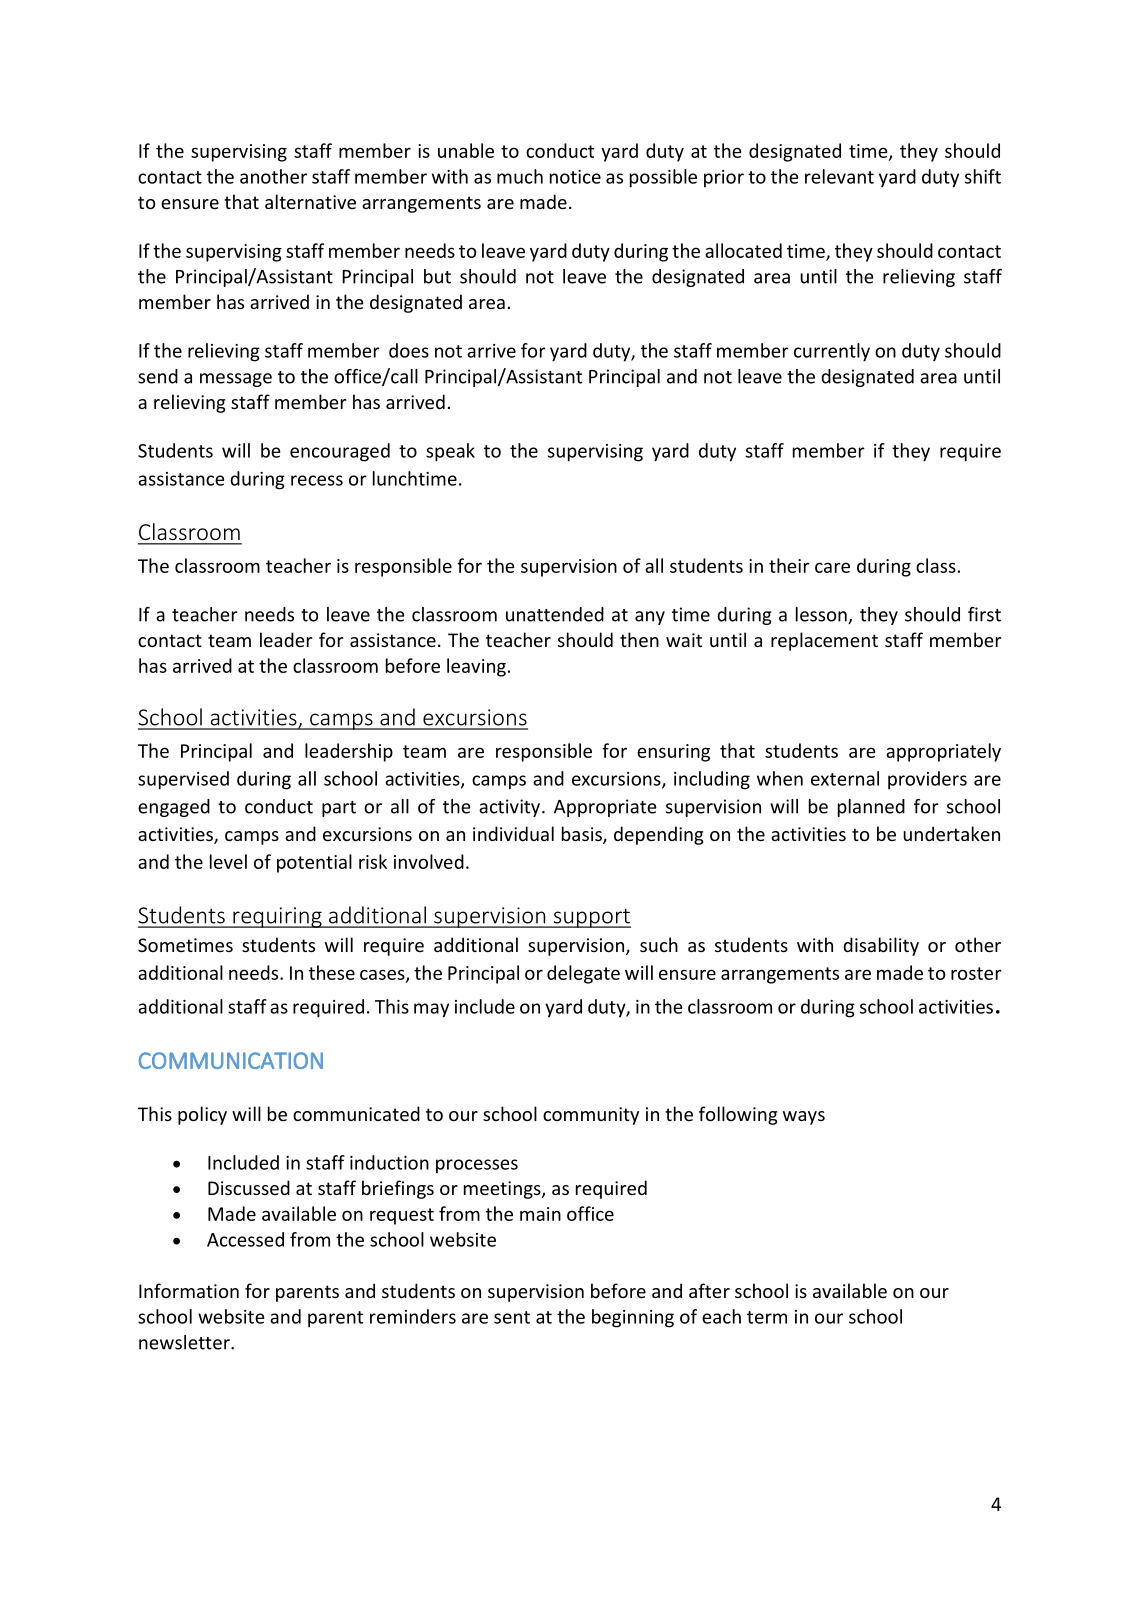  Describe the element at coordinates (512, 1317) in the page. I see `sent` at that location.
